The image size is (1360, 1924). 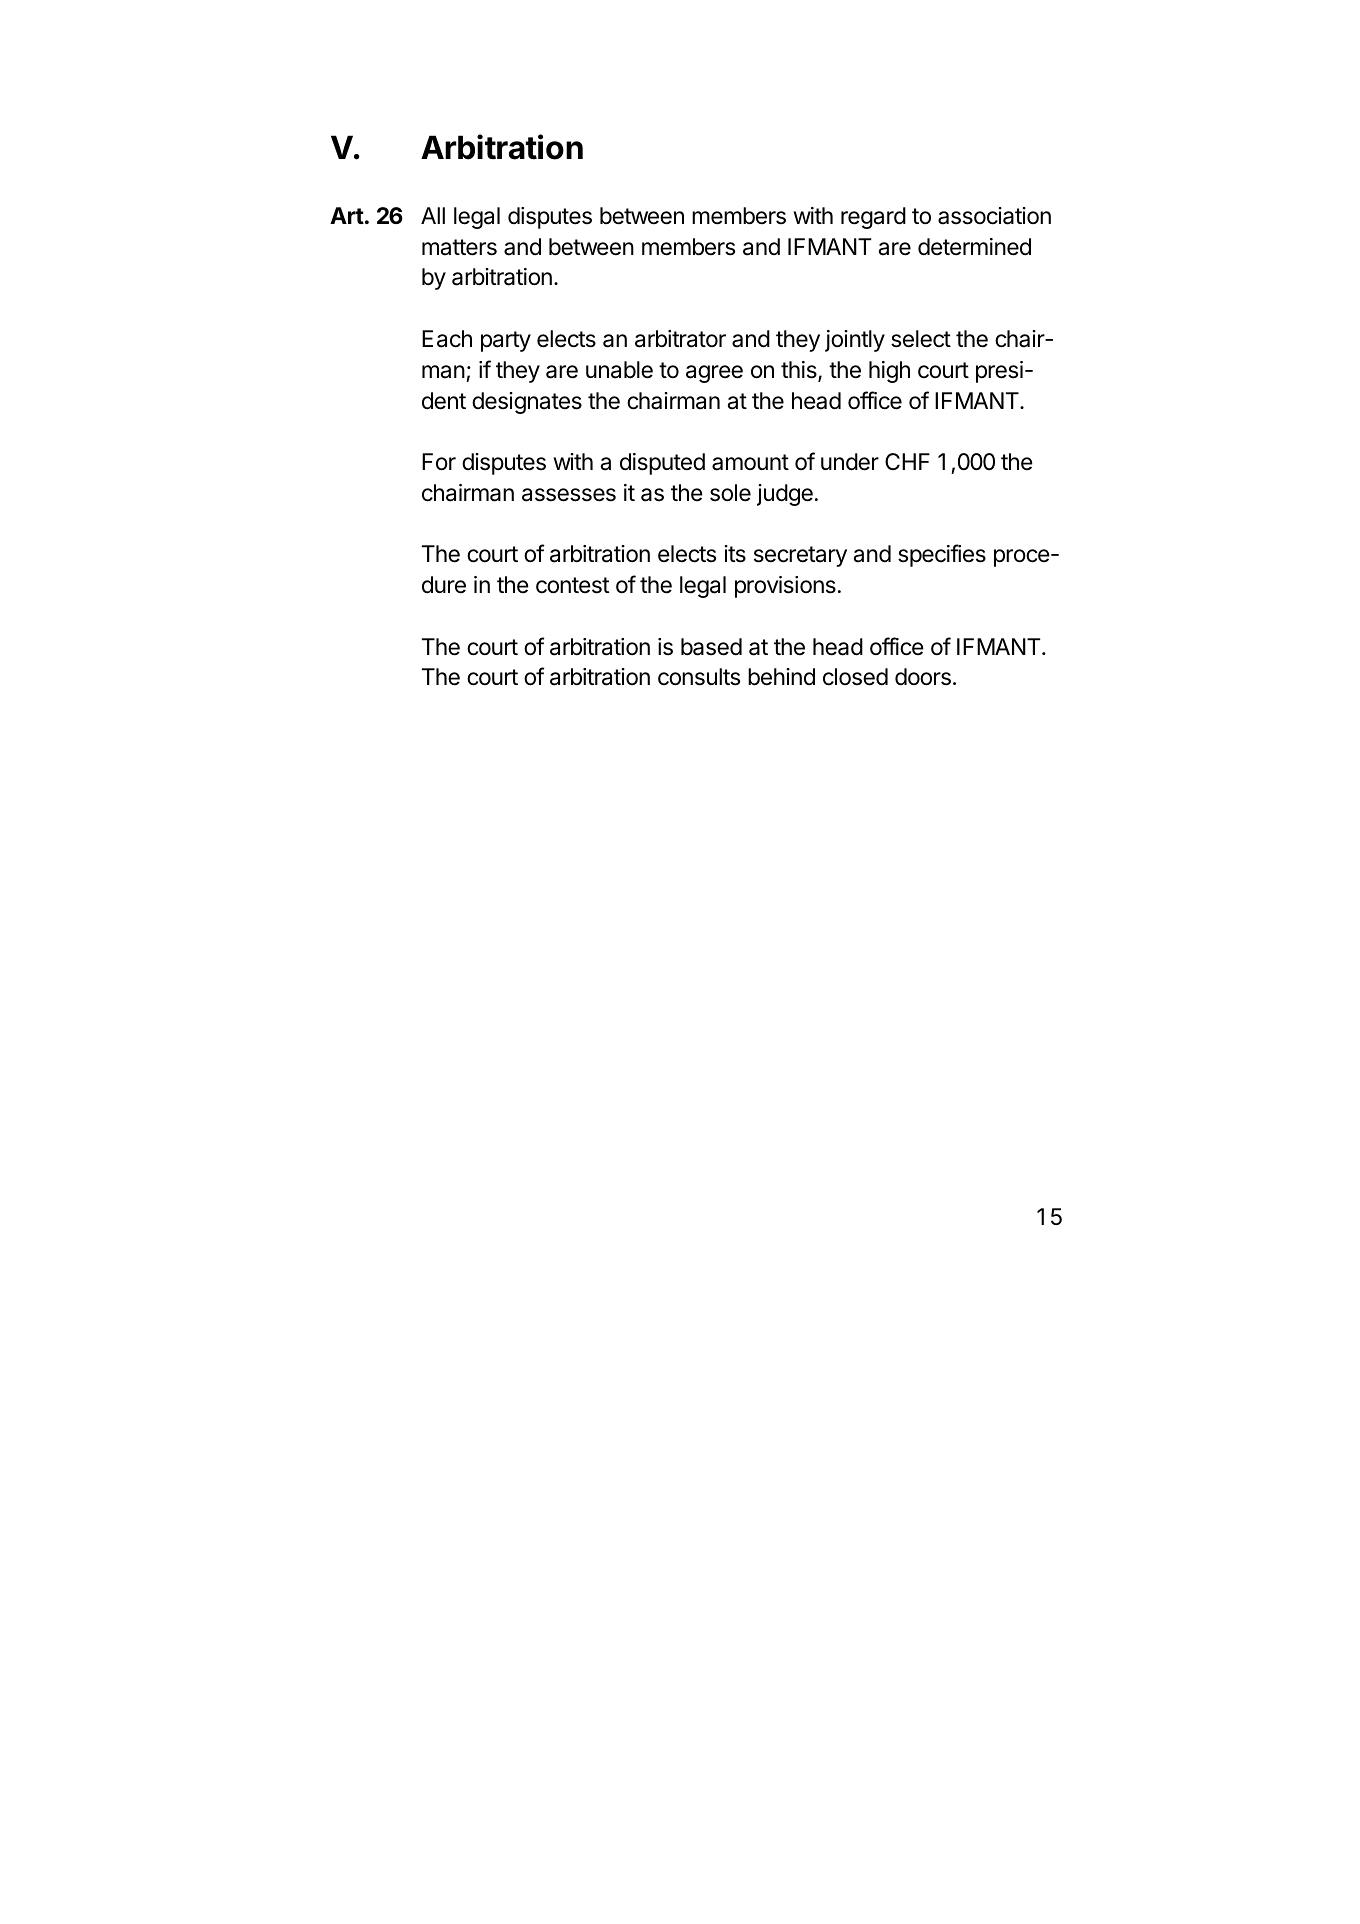 What do you see at coordinates (459, 247) in the screenshot?
I see `matters` at bounding box center [459, 247].
